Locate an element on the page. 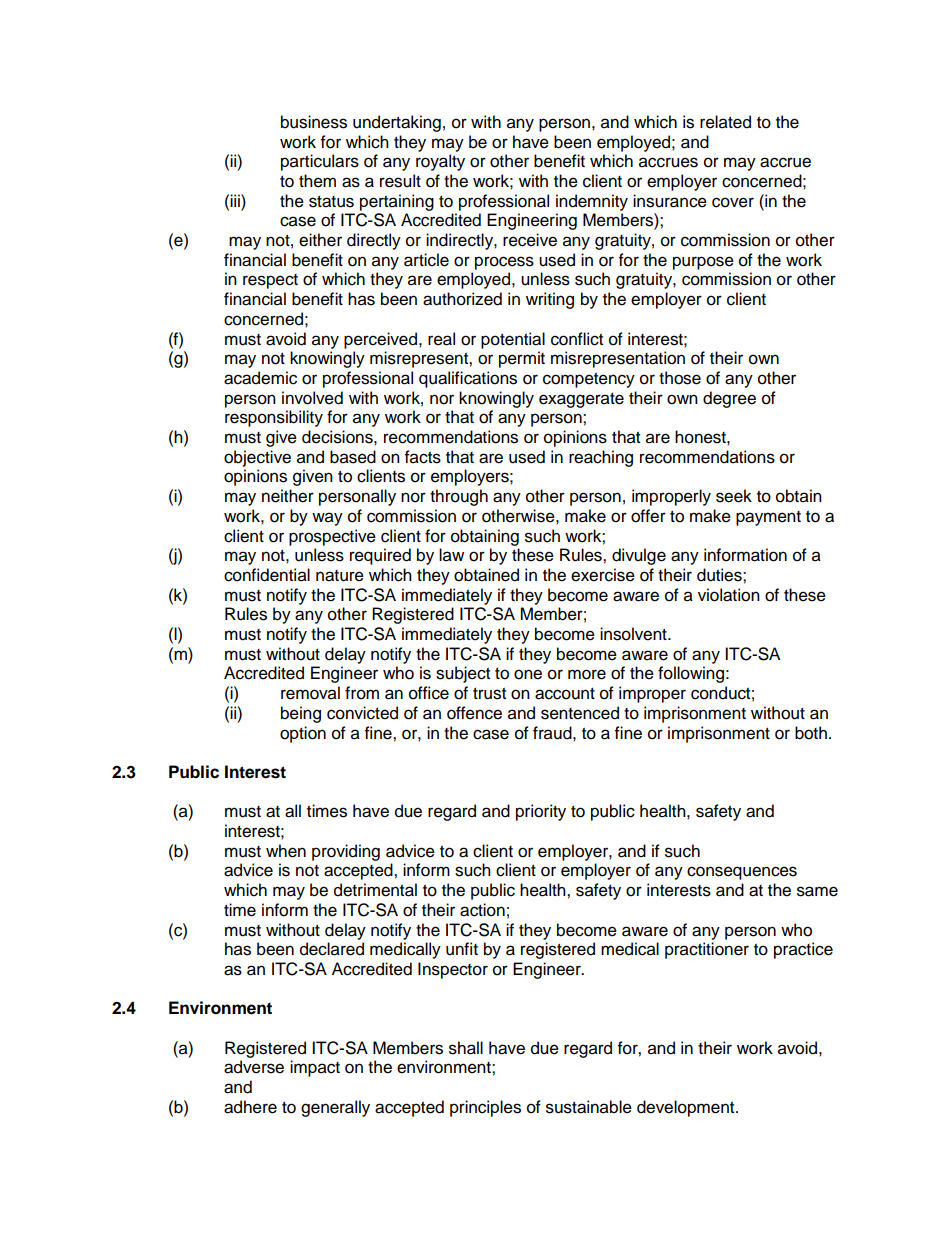 This document has width=952, height=1233. violation is located at coordinates (729, 595).
